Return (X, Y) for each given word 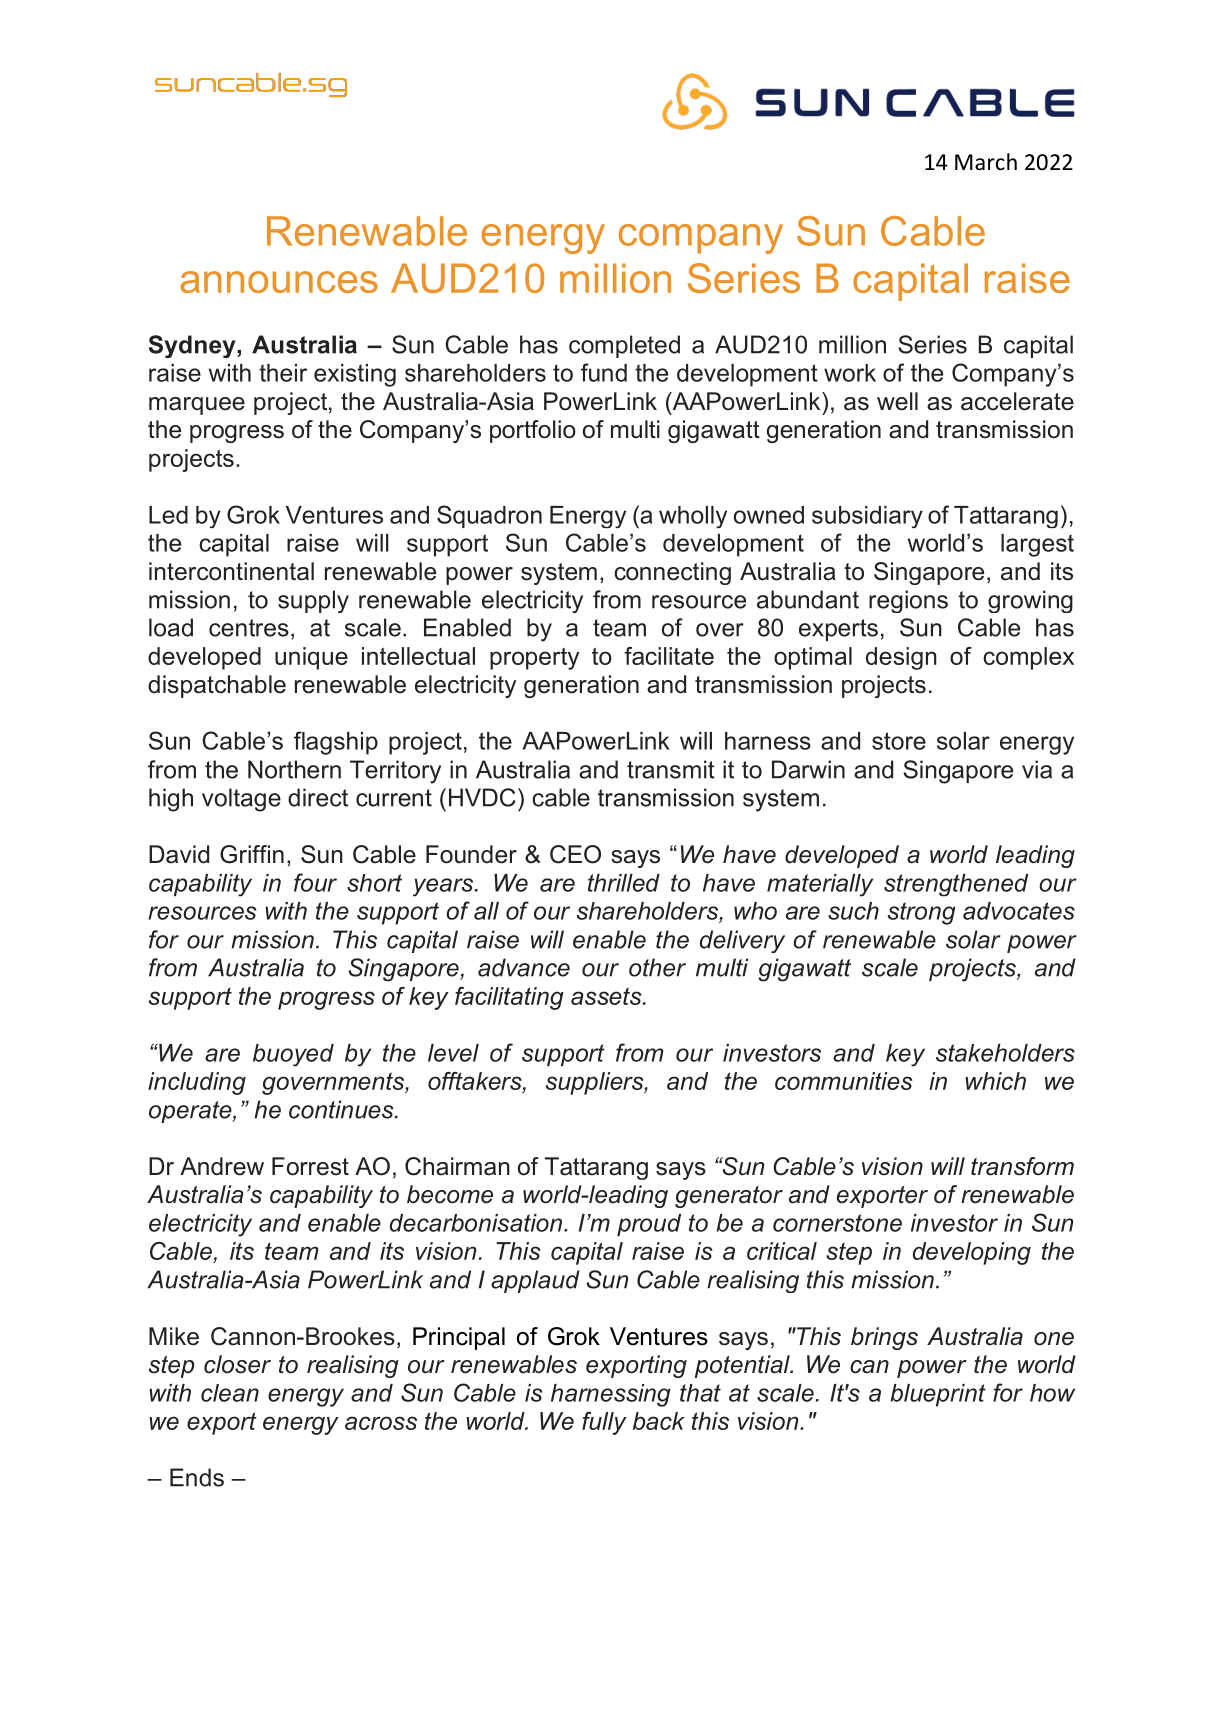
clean (230, 1393)
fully (604, 1423)
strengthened (956, 885)
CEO (575, 854)
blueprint (938, 1395)
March (986, 162)
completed (624, 346)
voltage (241, 800)
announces (279, 282)
